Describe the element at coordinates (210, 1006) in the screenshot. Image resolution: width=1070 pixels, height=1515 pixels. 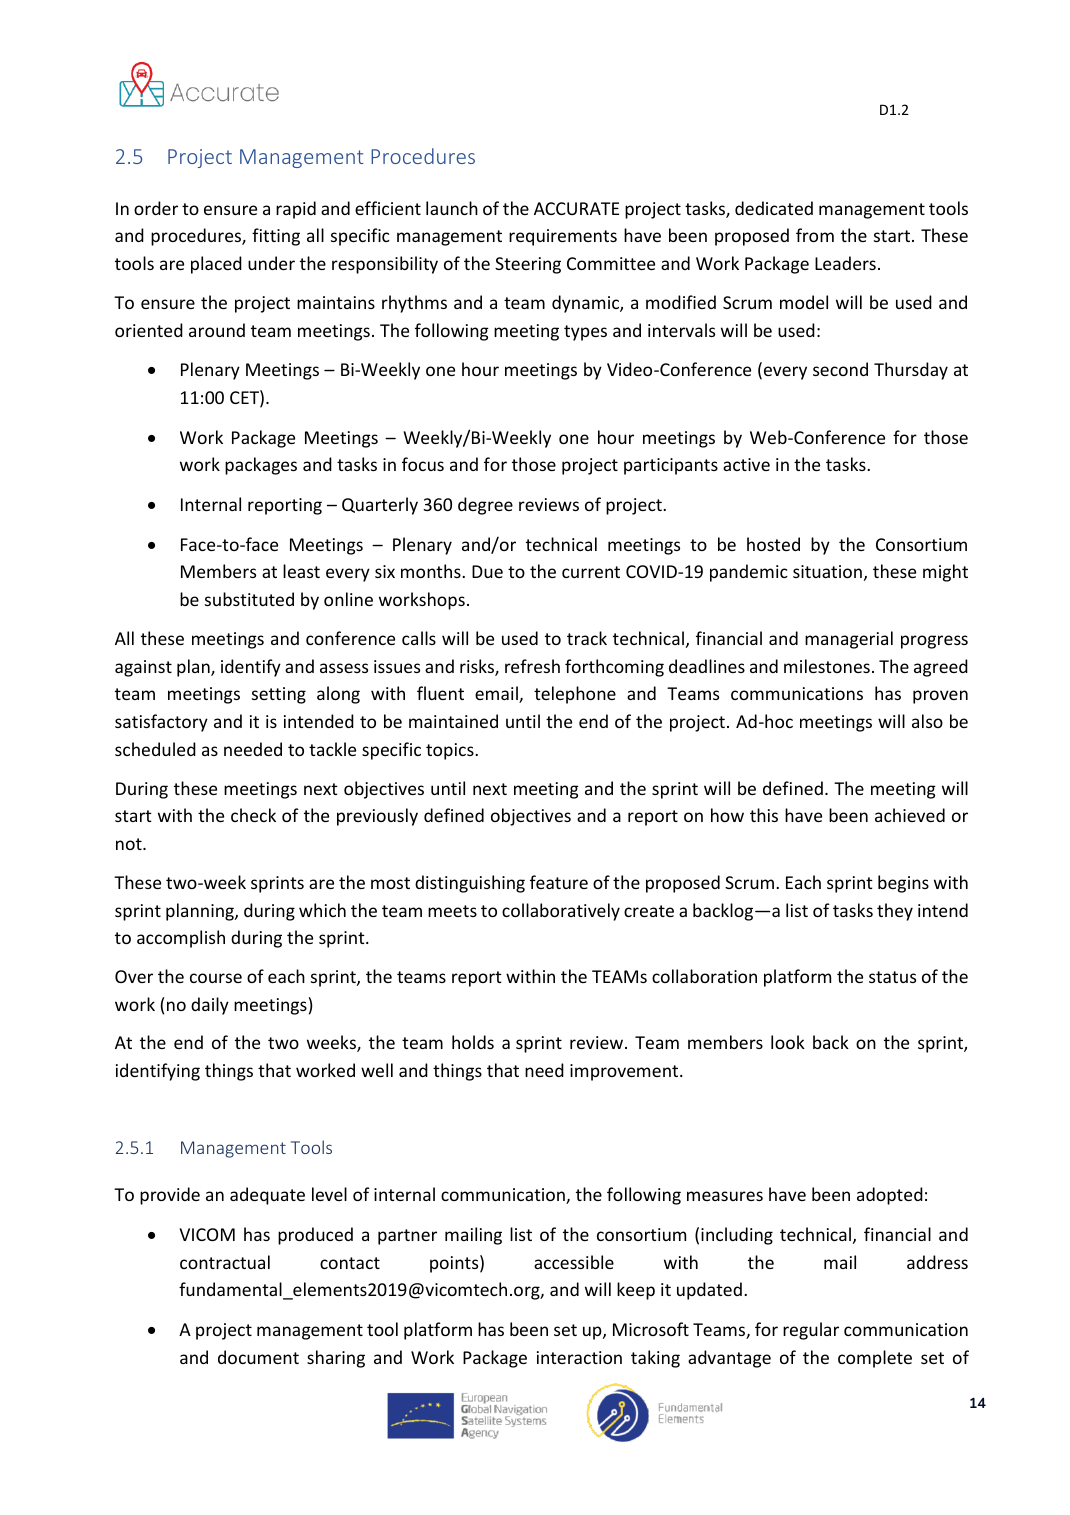
I see `daily` at that location.
